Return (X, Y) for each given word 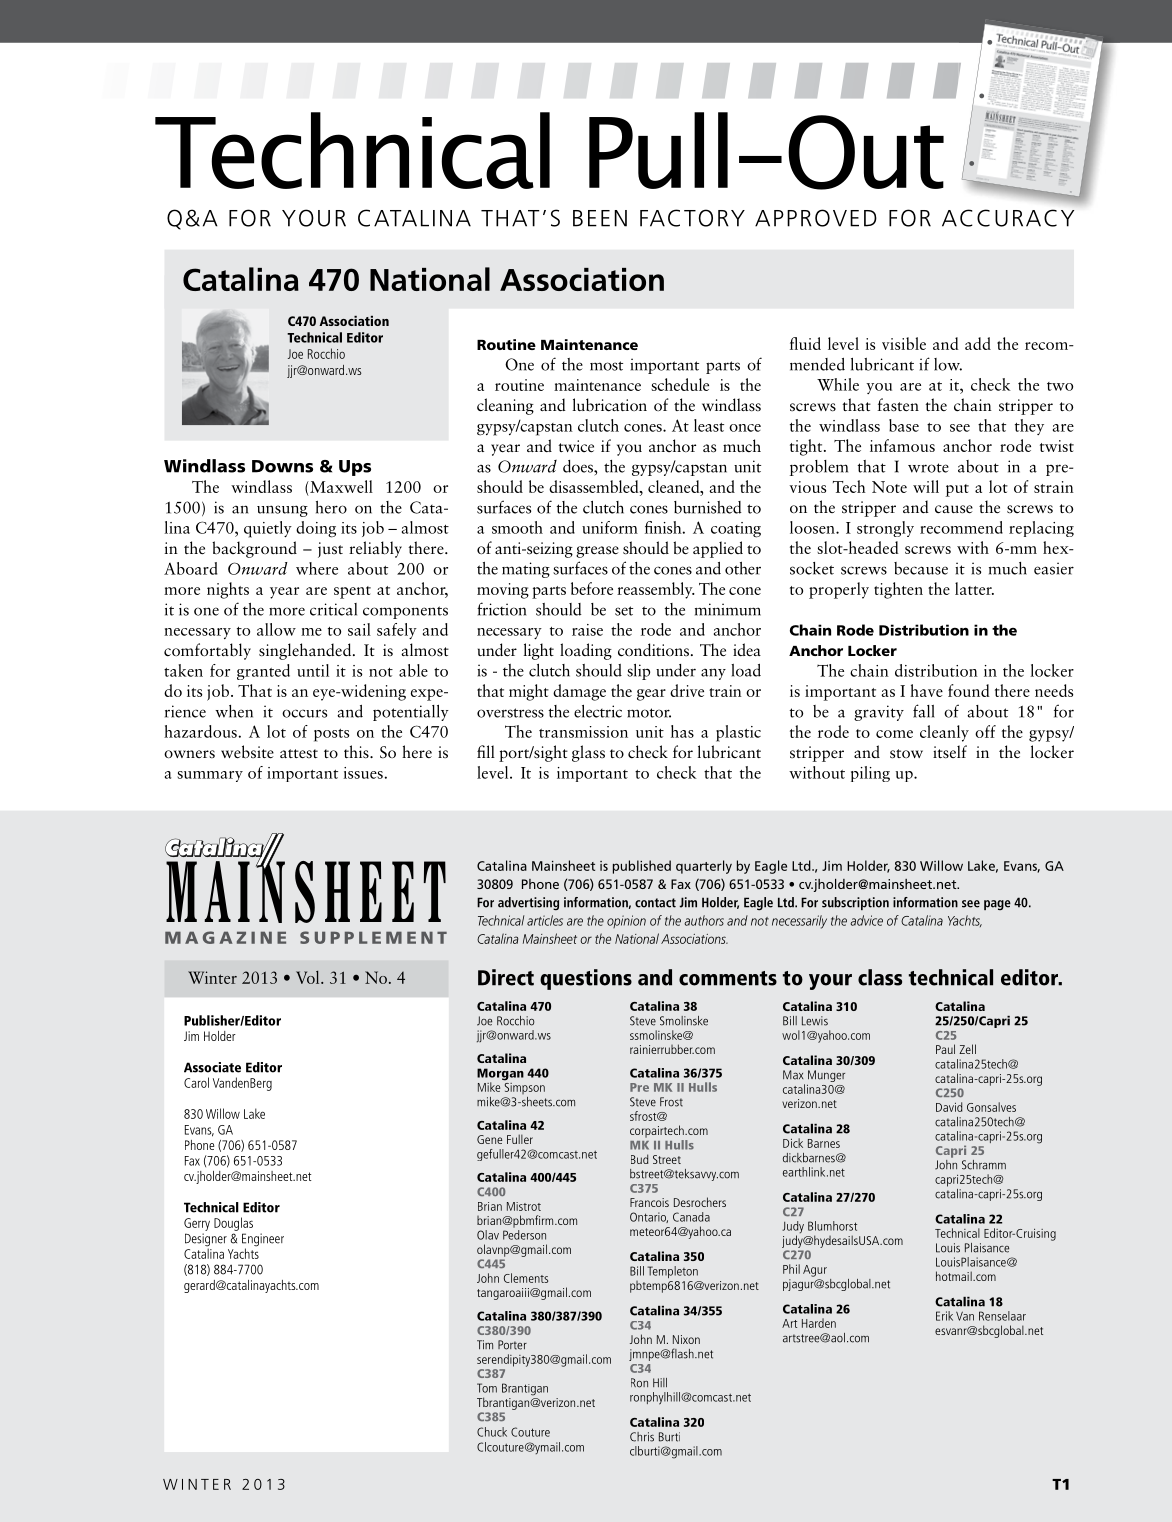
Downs (282, 466)
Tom (487, 1388)
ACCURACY (1008, 218)
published (642, 867)
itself (950, 752)
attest (299, 754)
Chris (642, 1437)
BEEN (600, 218)
